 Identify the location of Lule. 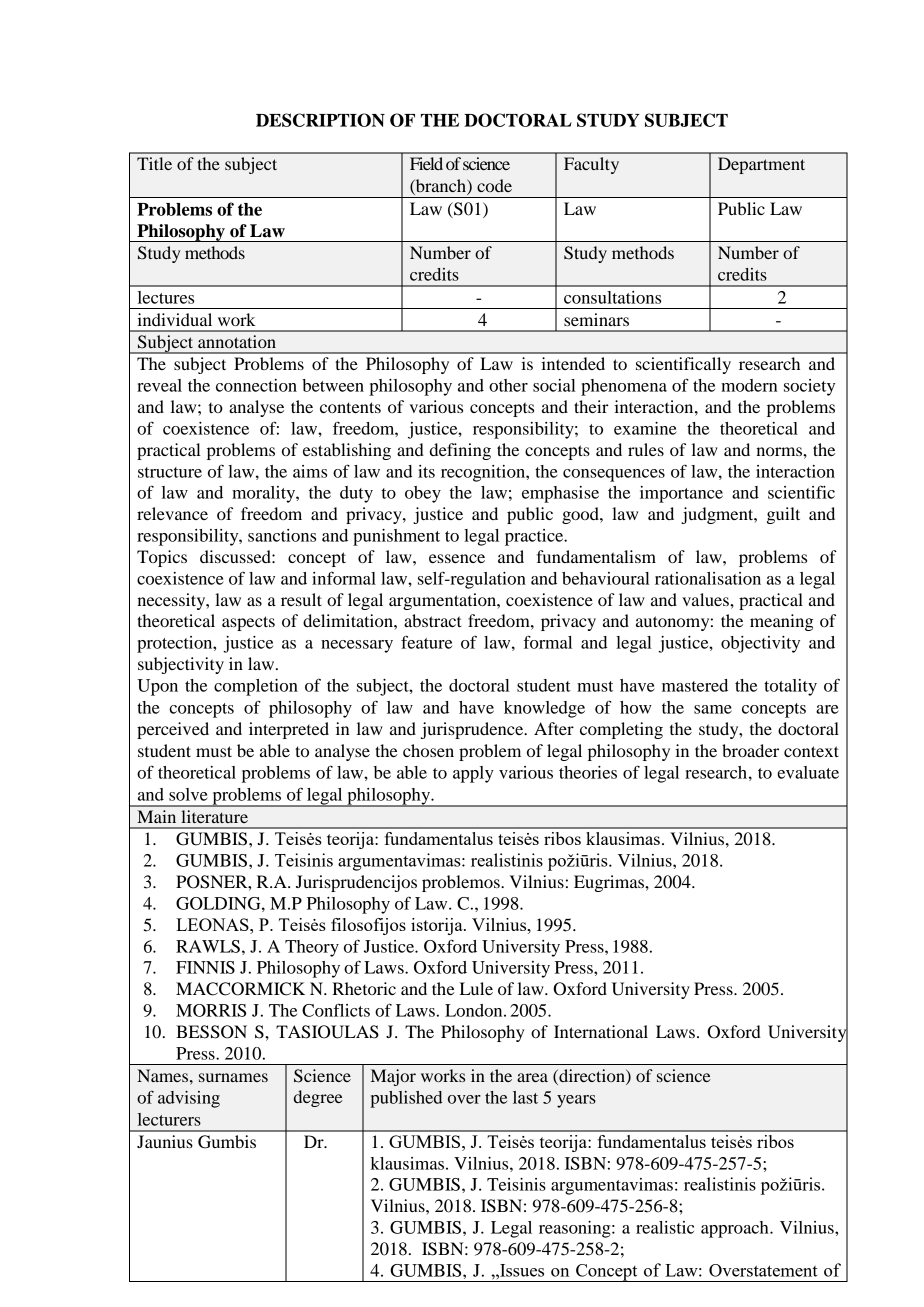
(476, 988).
